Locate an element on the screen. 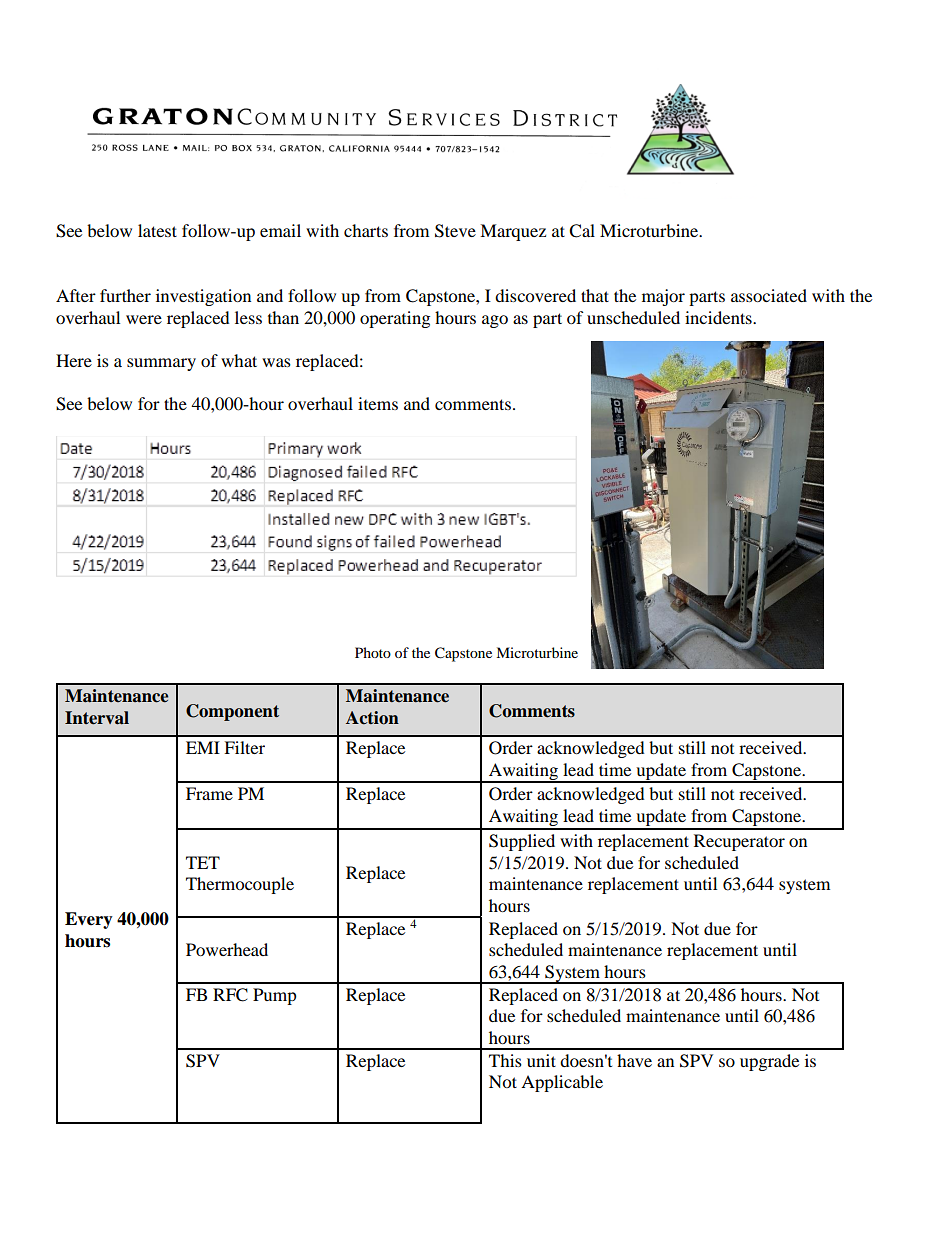 The image size is (952, 1233). Supplied is located at coordinates (522, 842).
